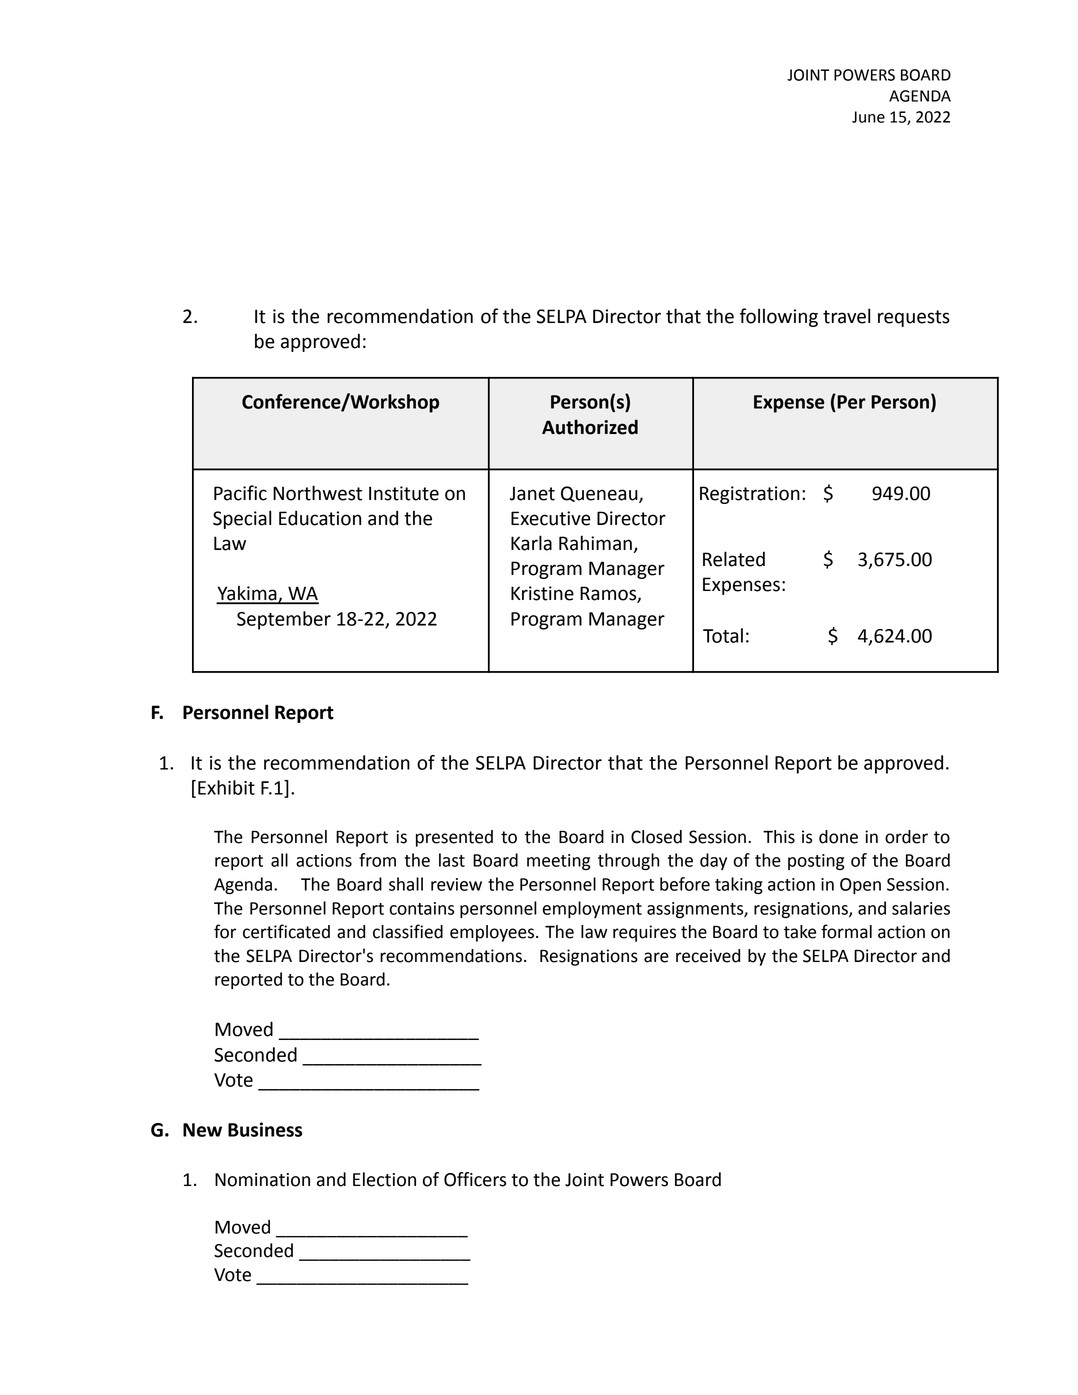 The width and height of the document is (1078, 1395). Describe the element at coordinates (226, 787) in the document. I see `Exhibit` at that location.
